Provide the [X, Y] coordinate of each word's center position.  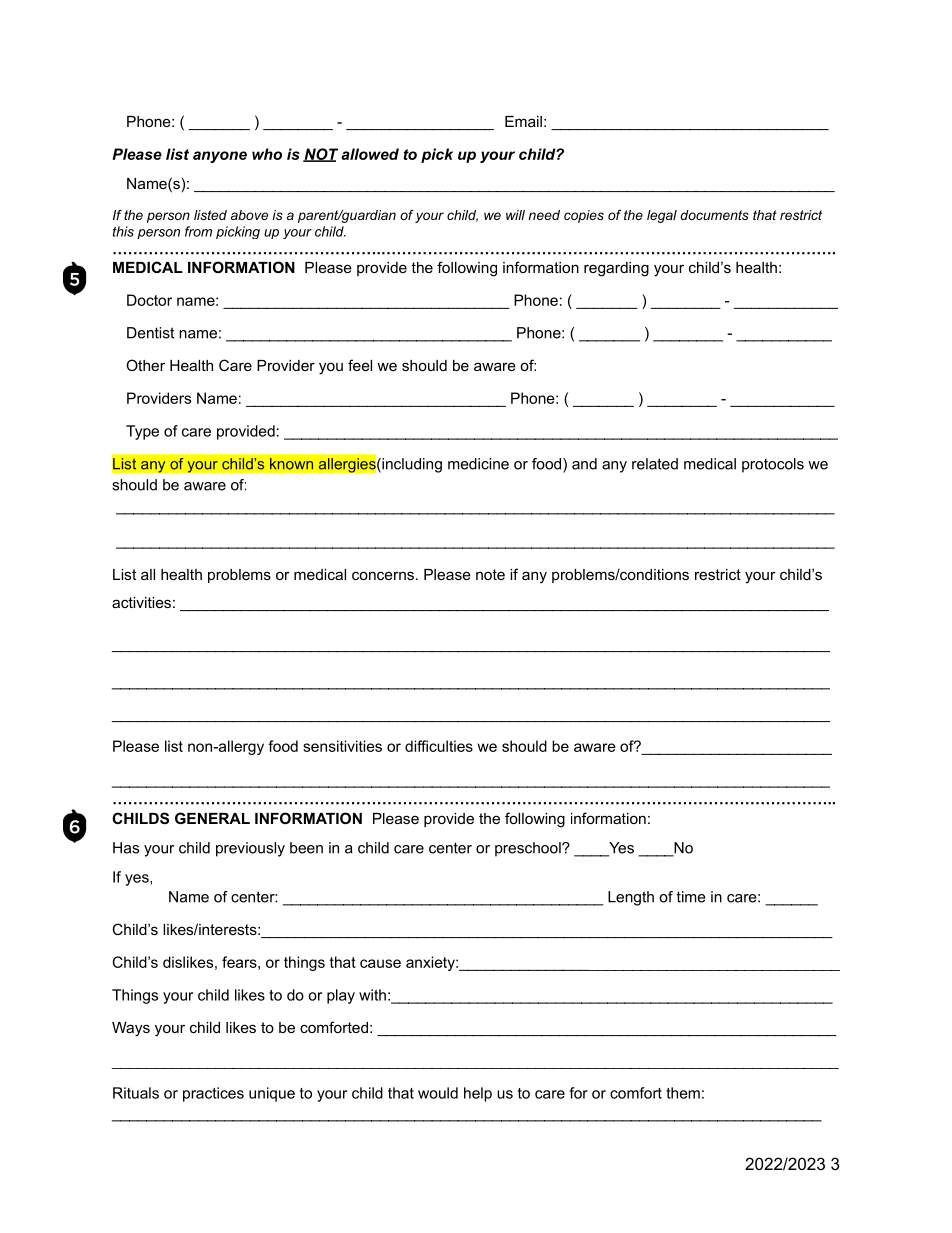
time [691, 897]
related [655, 464]
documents [714, 215]
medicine [478, 464]
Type [142, 432]
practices [213, 1094]
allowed [370, 154]
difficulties [439, 746]
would [438, 1093]
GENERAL [212, 818]
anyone [220, 157]
